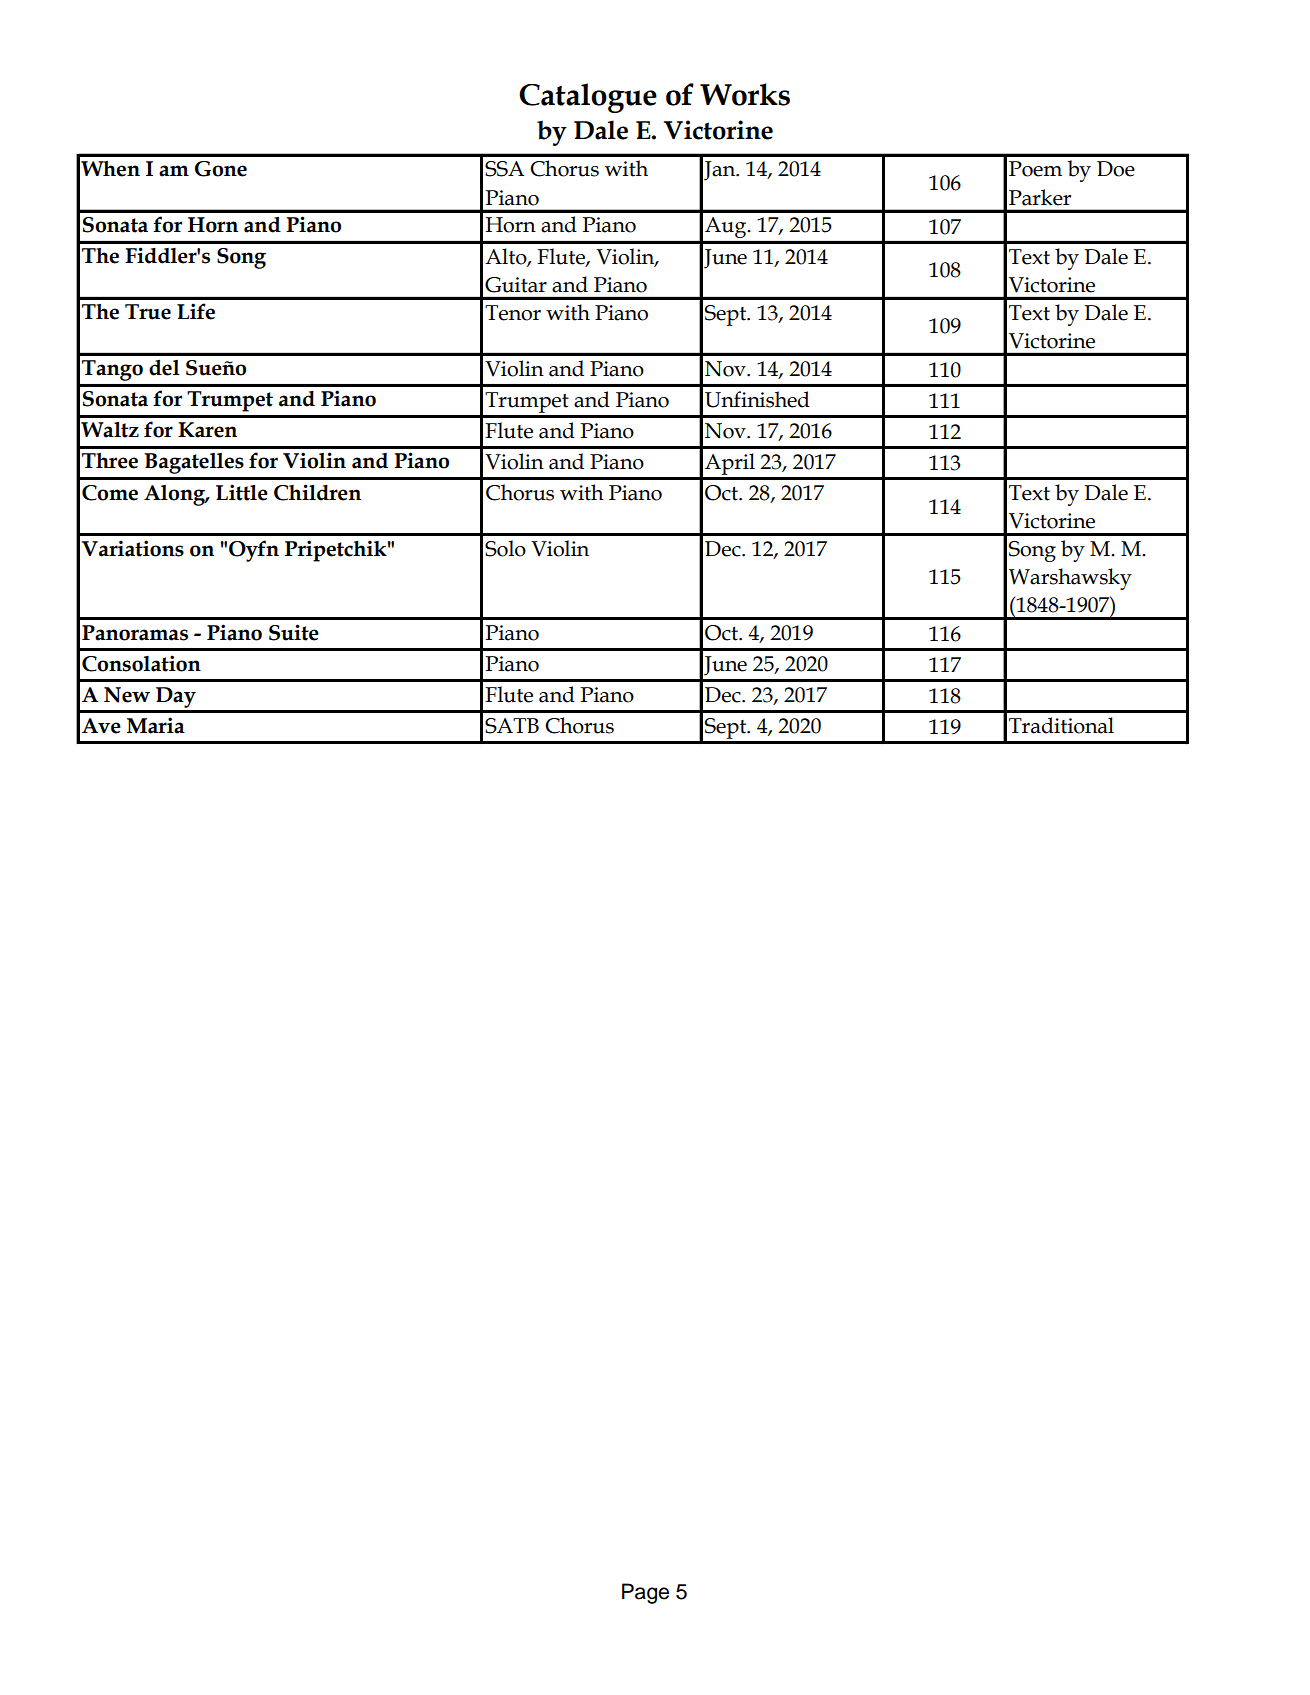 The image size is (1310, 1695). Describe the element at coordinates (588, 98) in the screenshot. I see `Catalogue` at that location.
